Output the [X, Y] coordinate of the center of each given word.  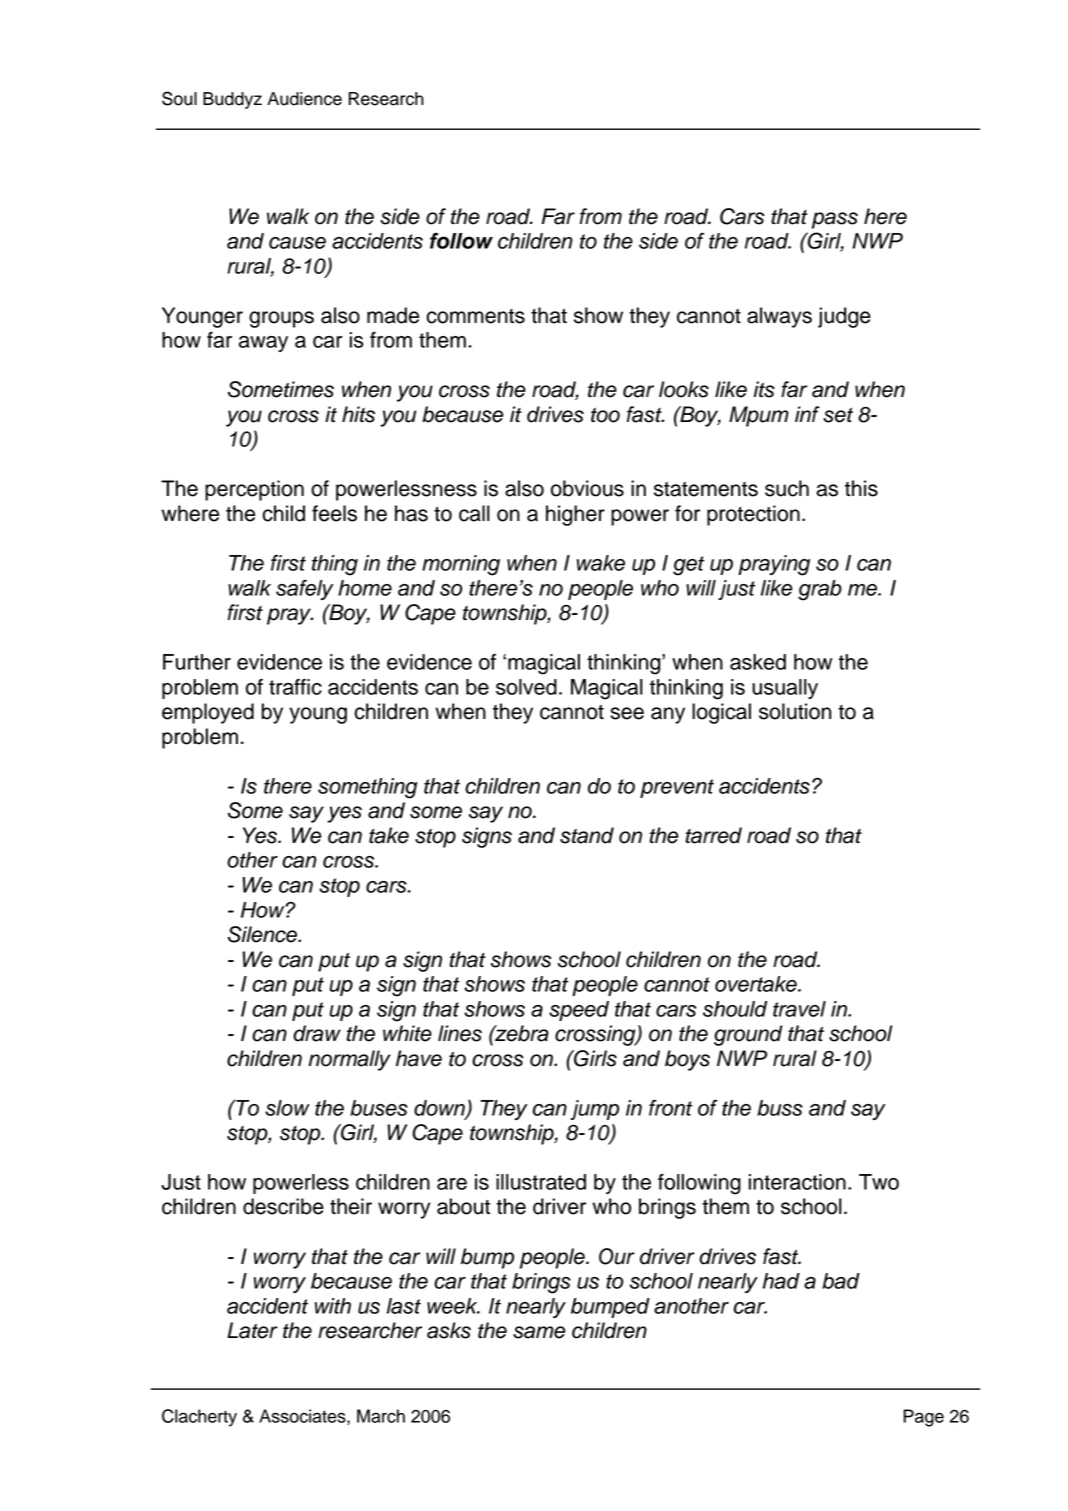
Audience [304, 99]
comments [476, 316]
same [539, 1332]
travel [799, 1009]
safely [304, 590]
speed [579, 1011]
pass [835, 220]
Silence [263, 934]
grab [820, 590]
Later [252, 1330]
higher [575, 515]
